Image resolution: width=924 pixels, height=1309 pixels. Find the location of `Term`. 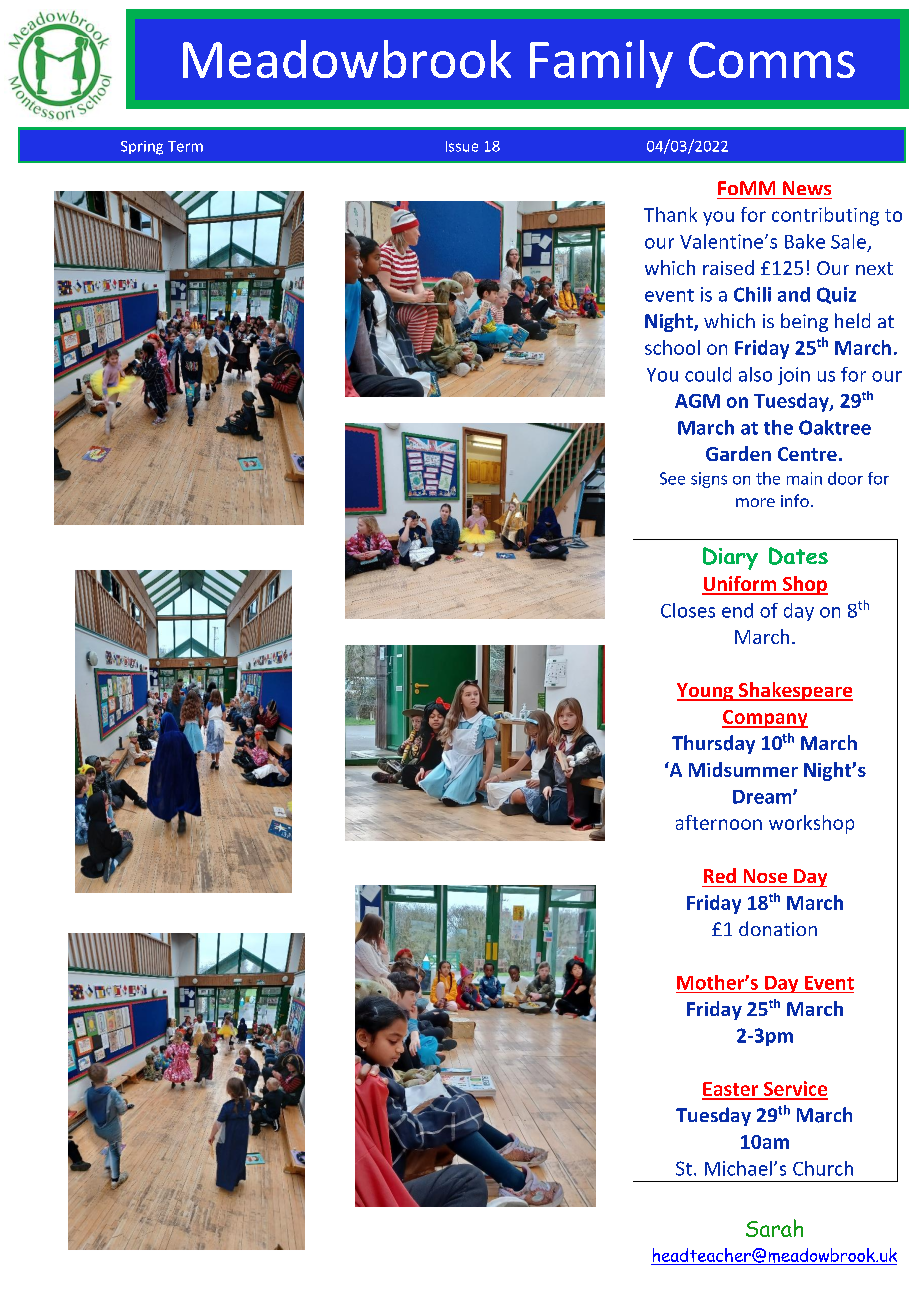

Term is located at coordinates (185, 146).
